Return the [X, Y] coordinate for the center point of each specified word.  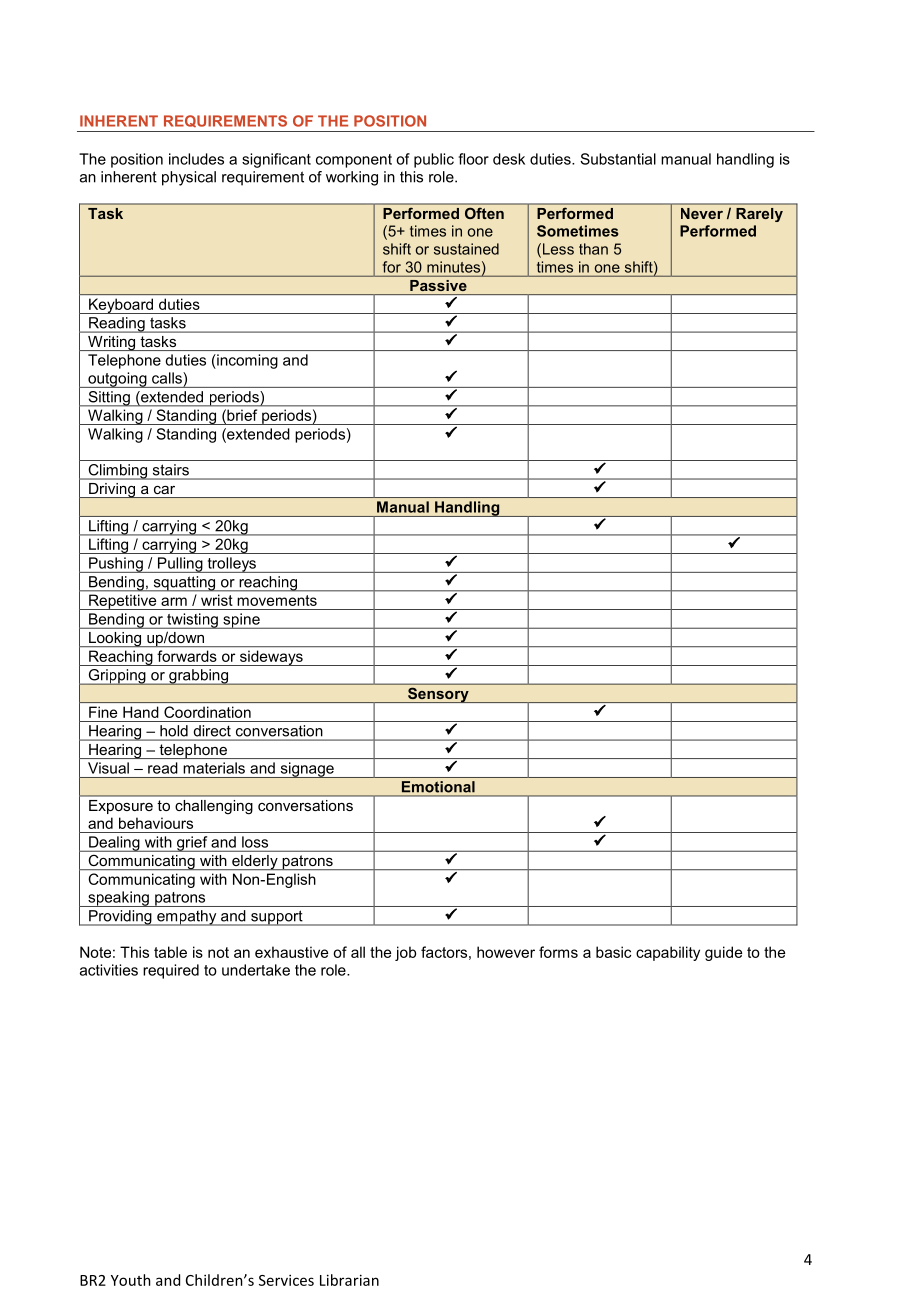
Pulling [180, 565]
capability [668, 953]
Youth [131, 1280]
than [593, 249]
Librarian [349, 1280]
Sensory [438, 695]
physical [189, 178]
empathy [187, 918]
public [434, 160]
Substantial [618, 159]
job [405, 953]
